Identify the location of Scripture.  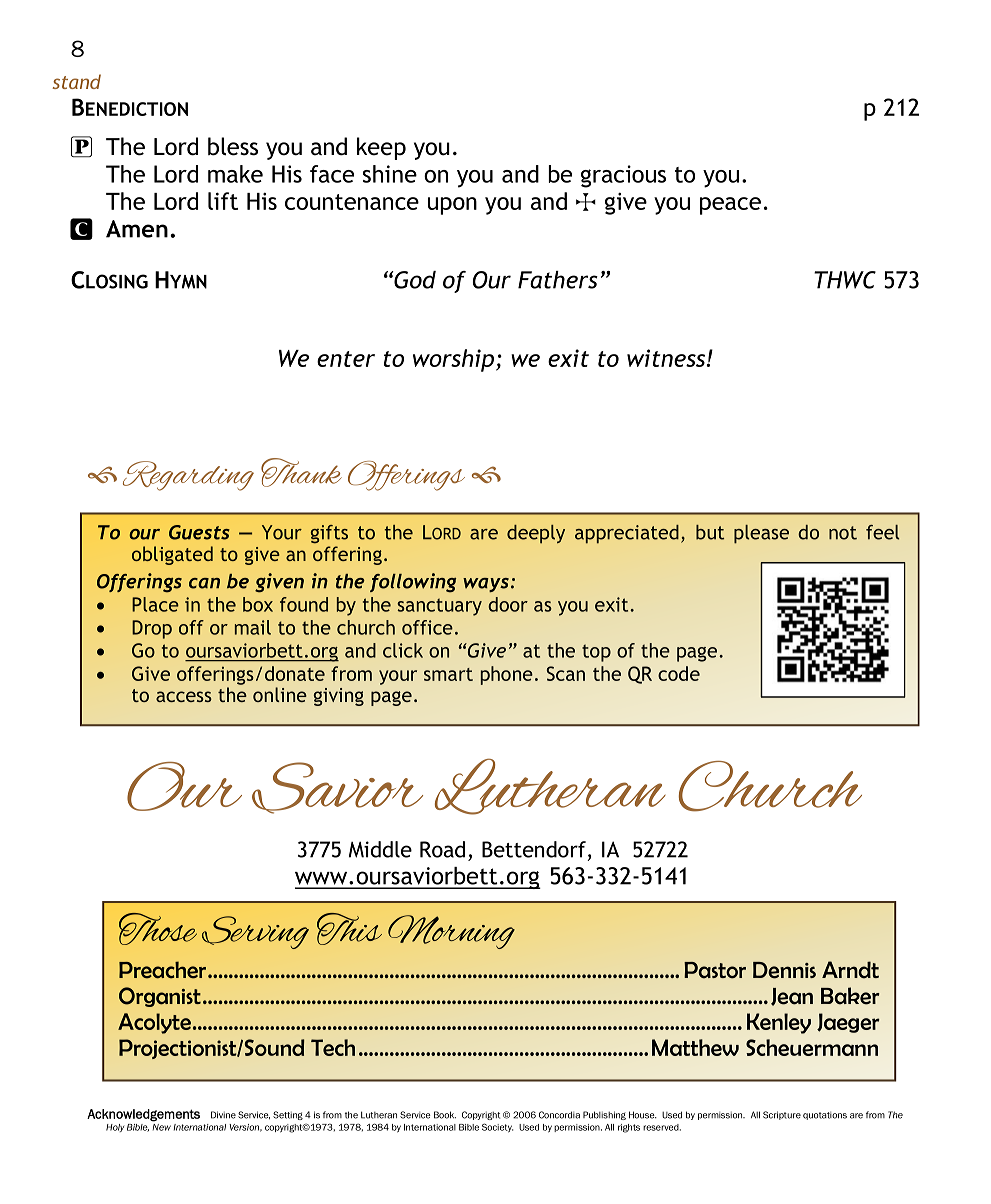
(782, 1115).
